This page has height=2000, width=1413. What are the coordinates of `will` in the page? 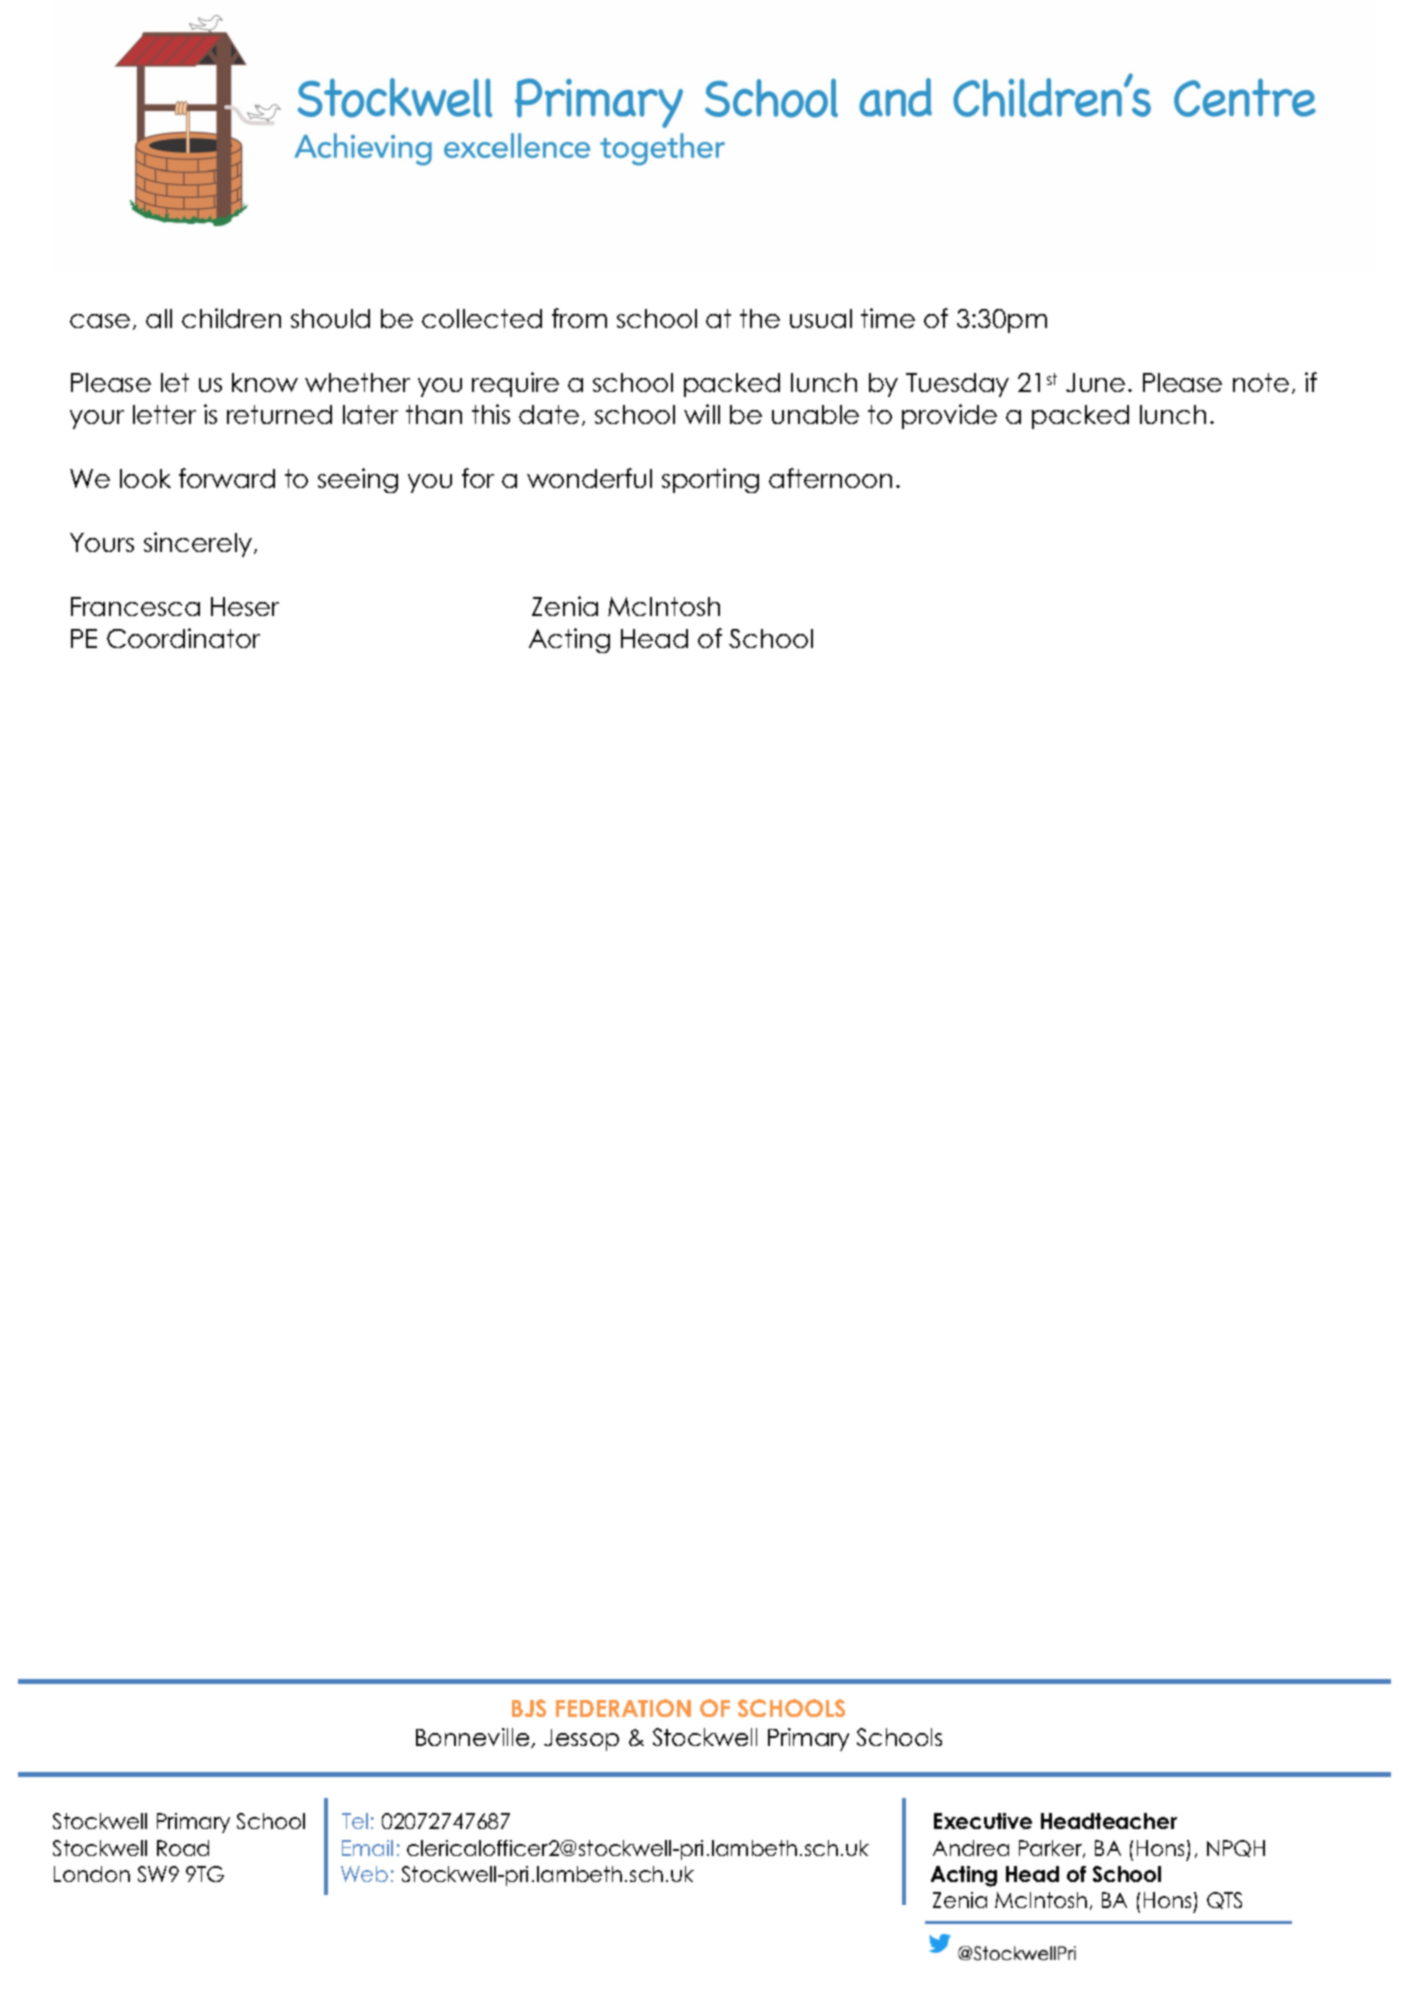 It's located at (702, 414).
